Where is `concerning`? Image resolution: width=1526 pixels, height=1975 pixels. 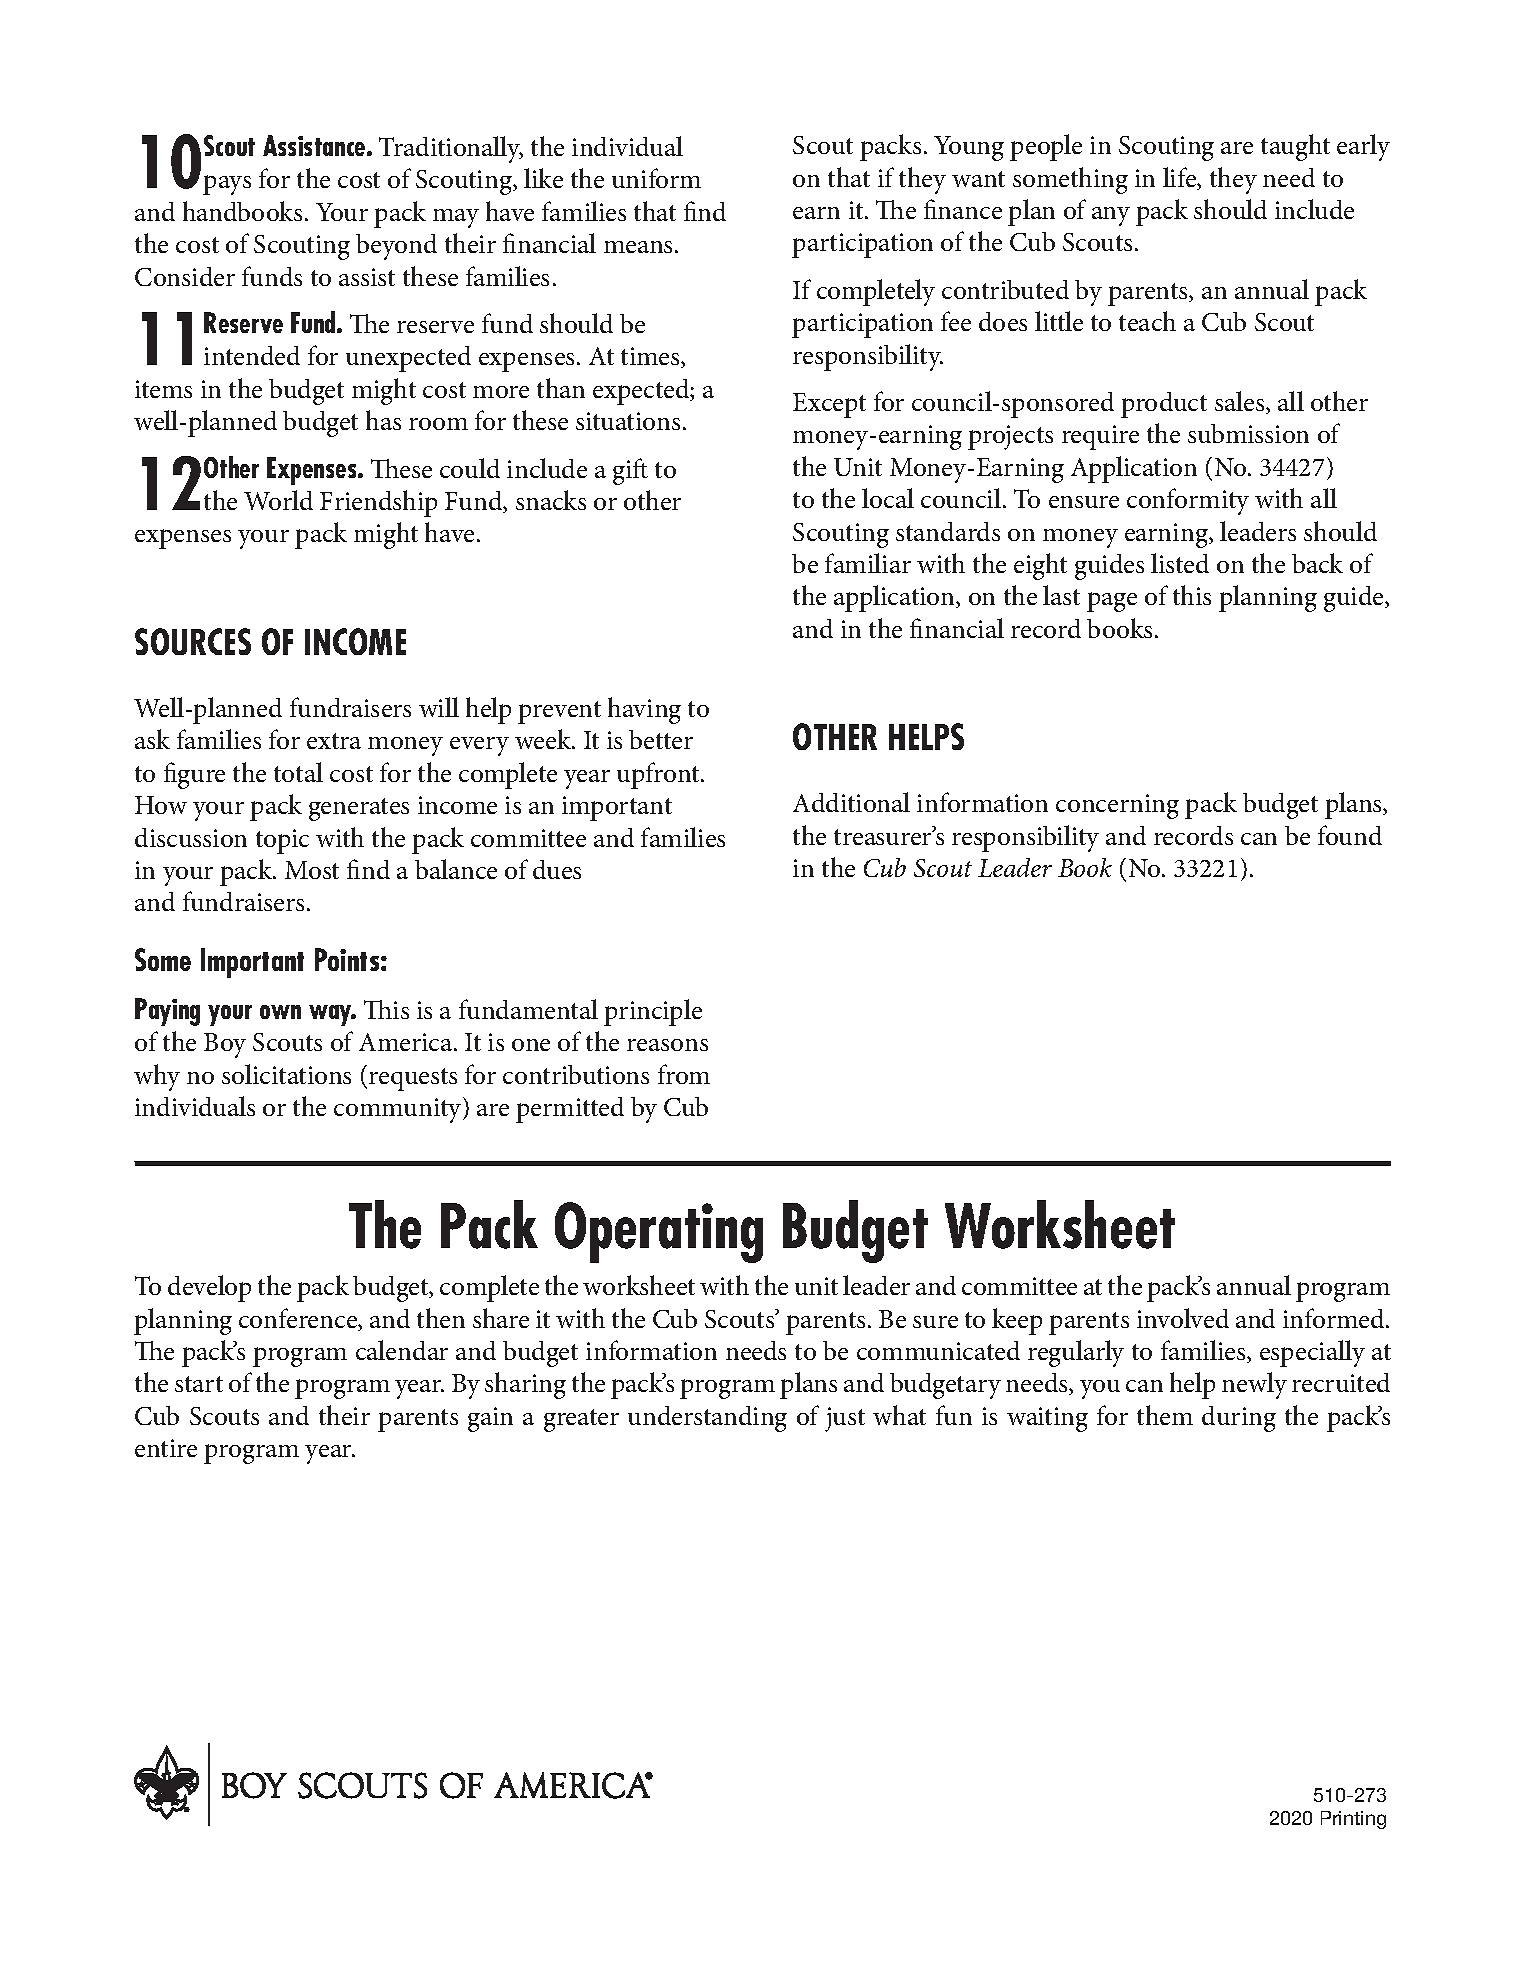
concerning is located at coordinates (1117, 806).
